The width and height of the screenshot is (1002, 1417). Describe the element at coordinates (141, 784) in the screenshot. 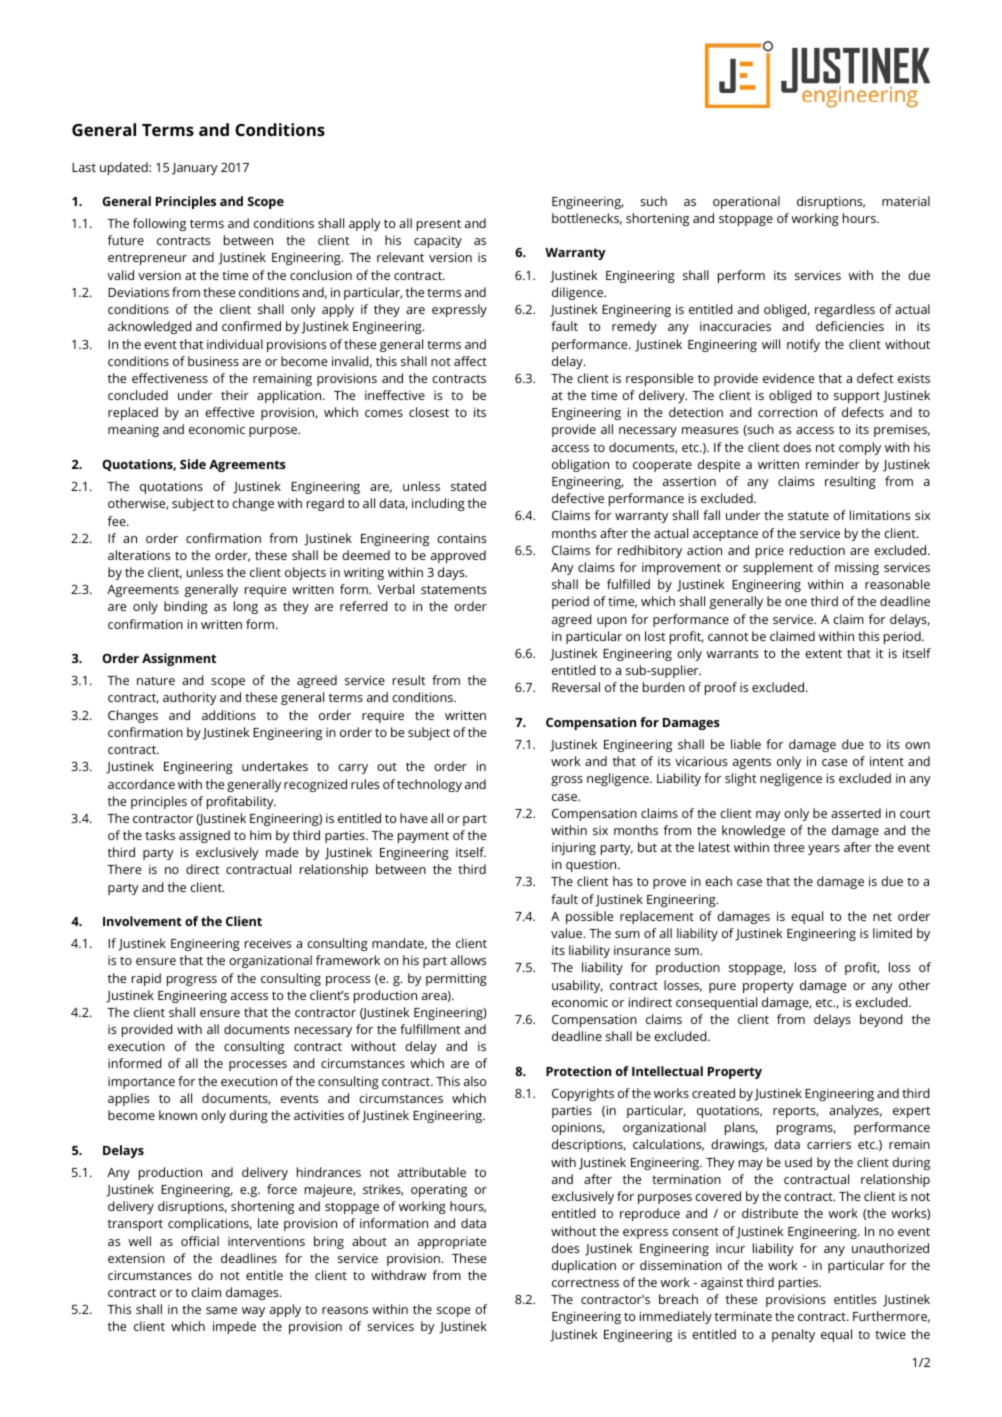

I see `accordance` at that location.
